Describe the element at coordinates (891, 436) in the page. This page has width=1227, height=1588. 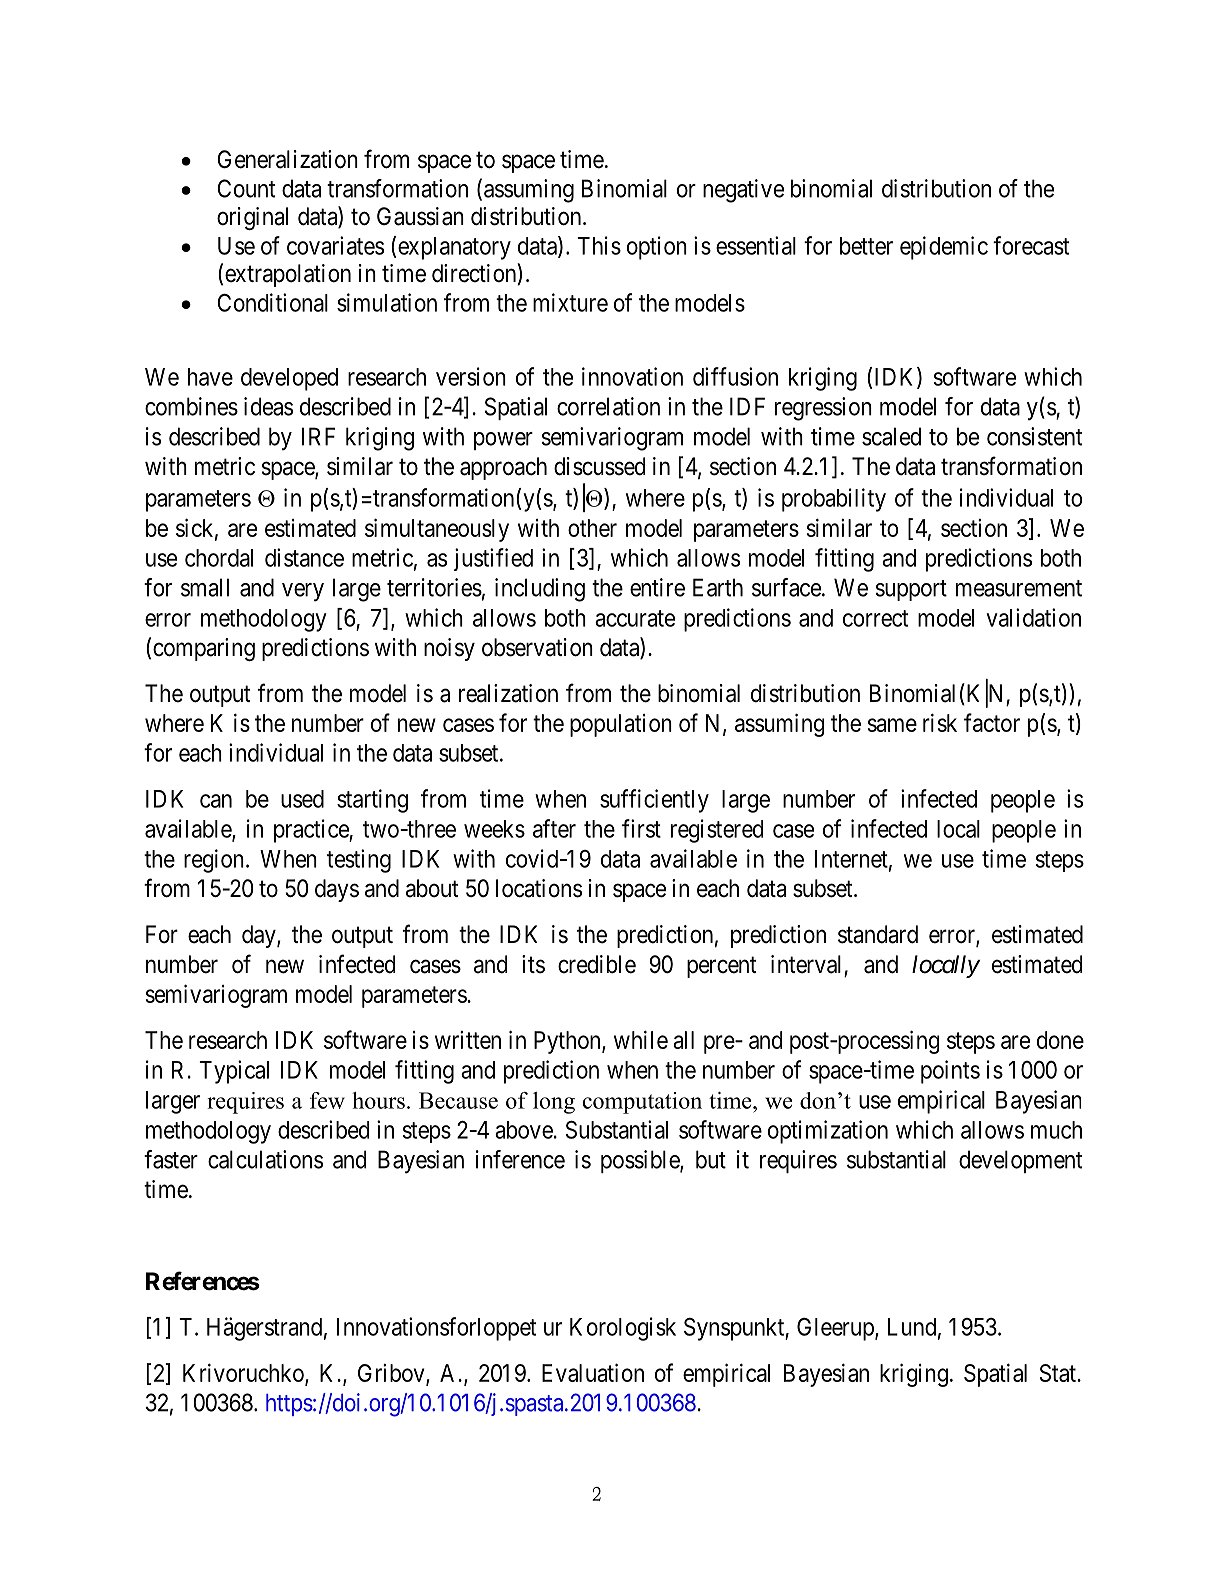
I see `scaled` at that location.
